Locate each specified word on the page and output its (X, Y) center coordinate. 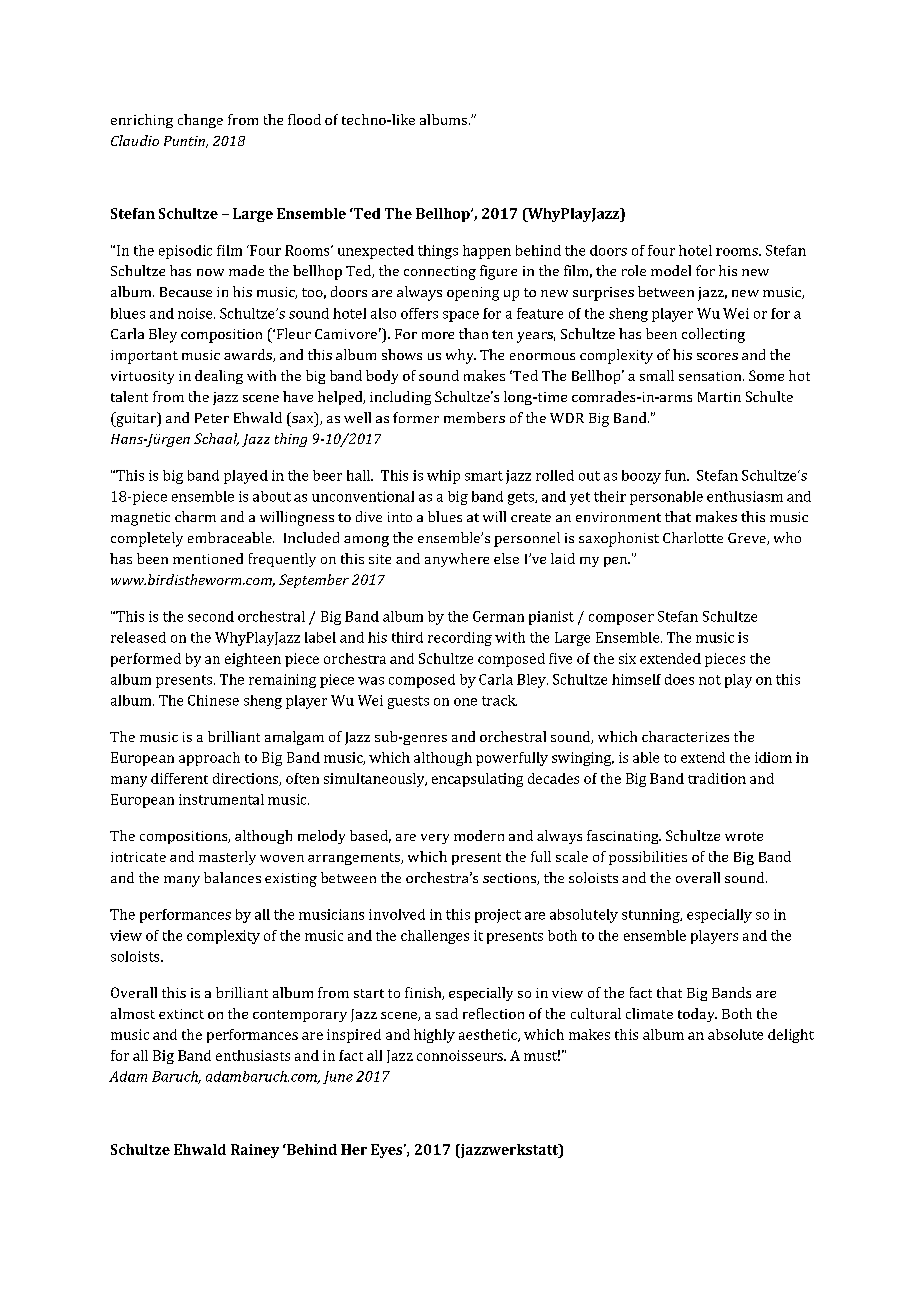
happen (487, 252)
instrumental (221, 799)
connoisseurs (461, 1055)
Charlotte (693, 537)
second (211, 616)
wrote (744, 836)
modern (479, 835)
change (200, 121)
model (671, 270)
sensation (711, 376)
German (498, 616)
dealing (219, 377)
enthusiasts (253, 1055)
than (473, 333)
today (697, 1015)
